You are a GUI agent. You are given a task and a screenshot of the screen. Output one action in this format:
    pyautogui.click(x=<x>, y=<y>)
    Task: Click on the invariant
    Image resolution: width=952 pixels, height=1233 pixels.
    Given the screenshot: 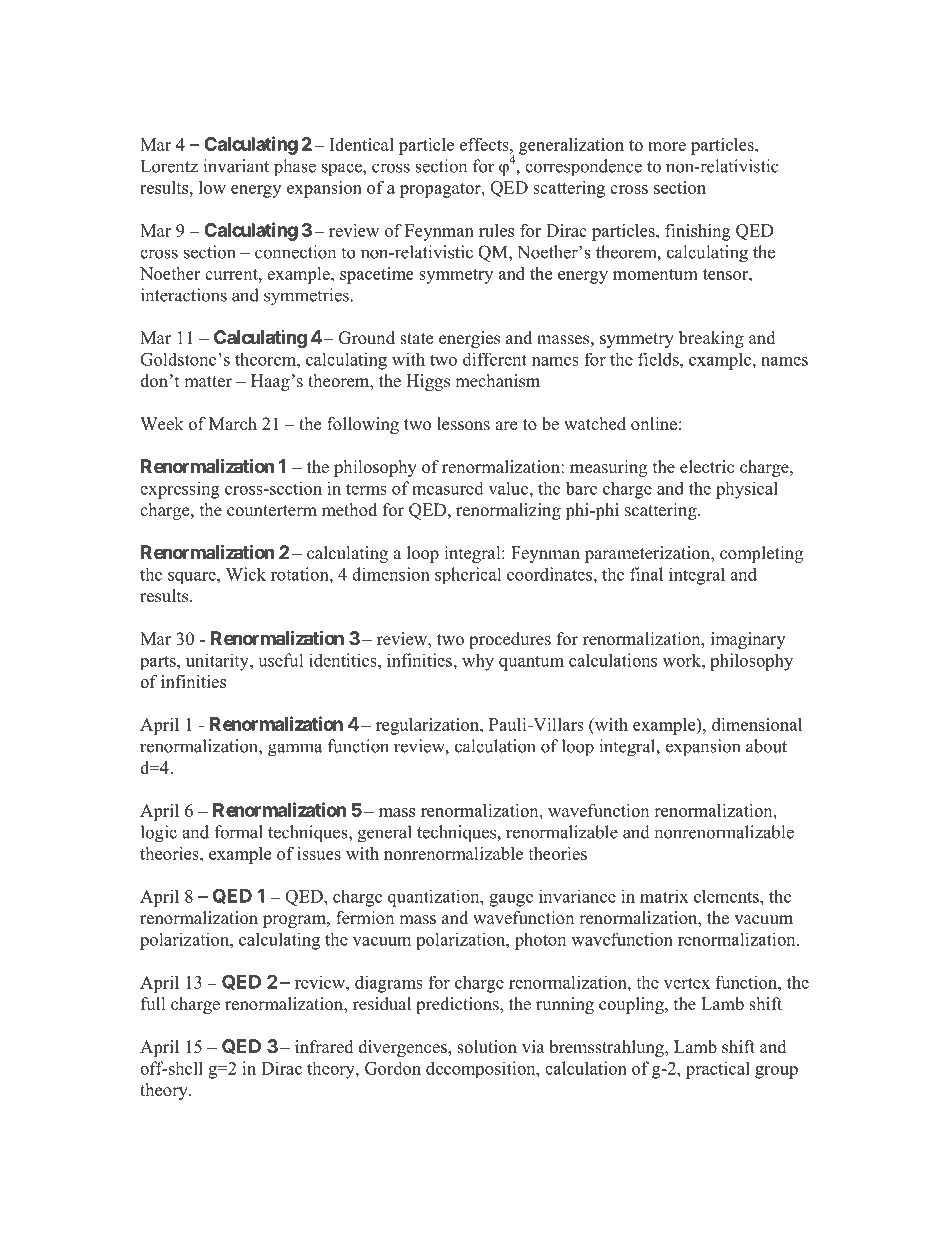 What is the action you would take?
    pyautogui.click(x=236, y=166)
